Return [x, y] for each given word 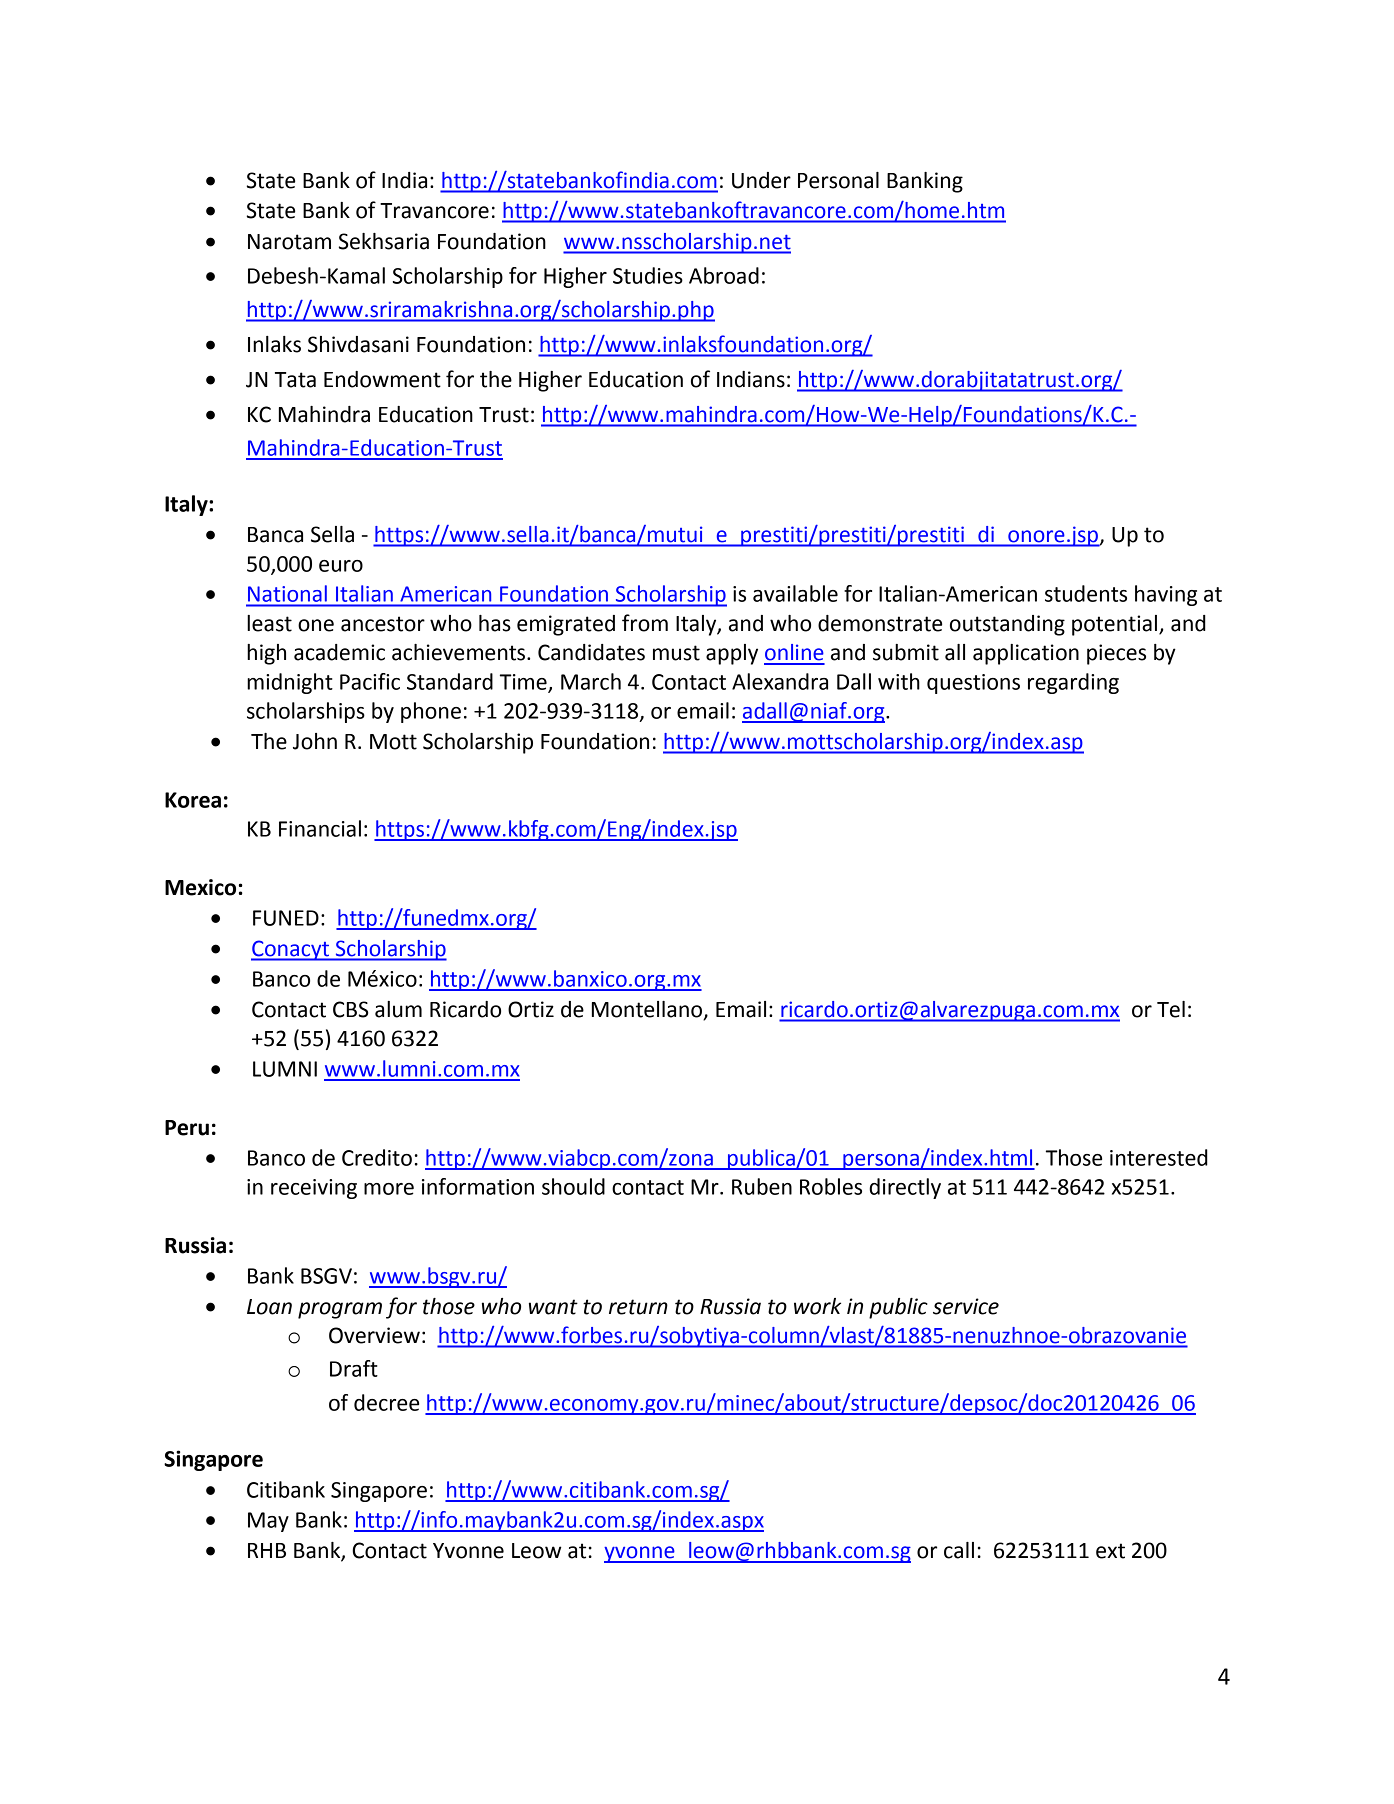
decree [386, 1402]
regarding [1073, 683]
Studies [648, 275]
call [959, 1550]
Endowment [382, 379]
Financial [320, 828]
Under [761, 180]
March [591, 681]
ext [1110, 1551]
